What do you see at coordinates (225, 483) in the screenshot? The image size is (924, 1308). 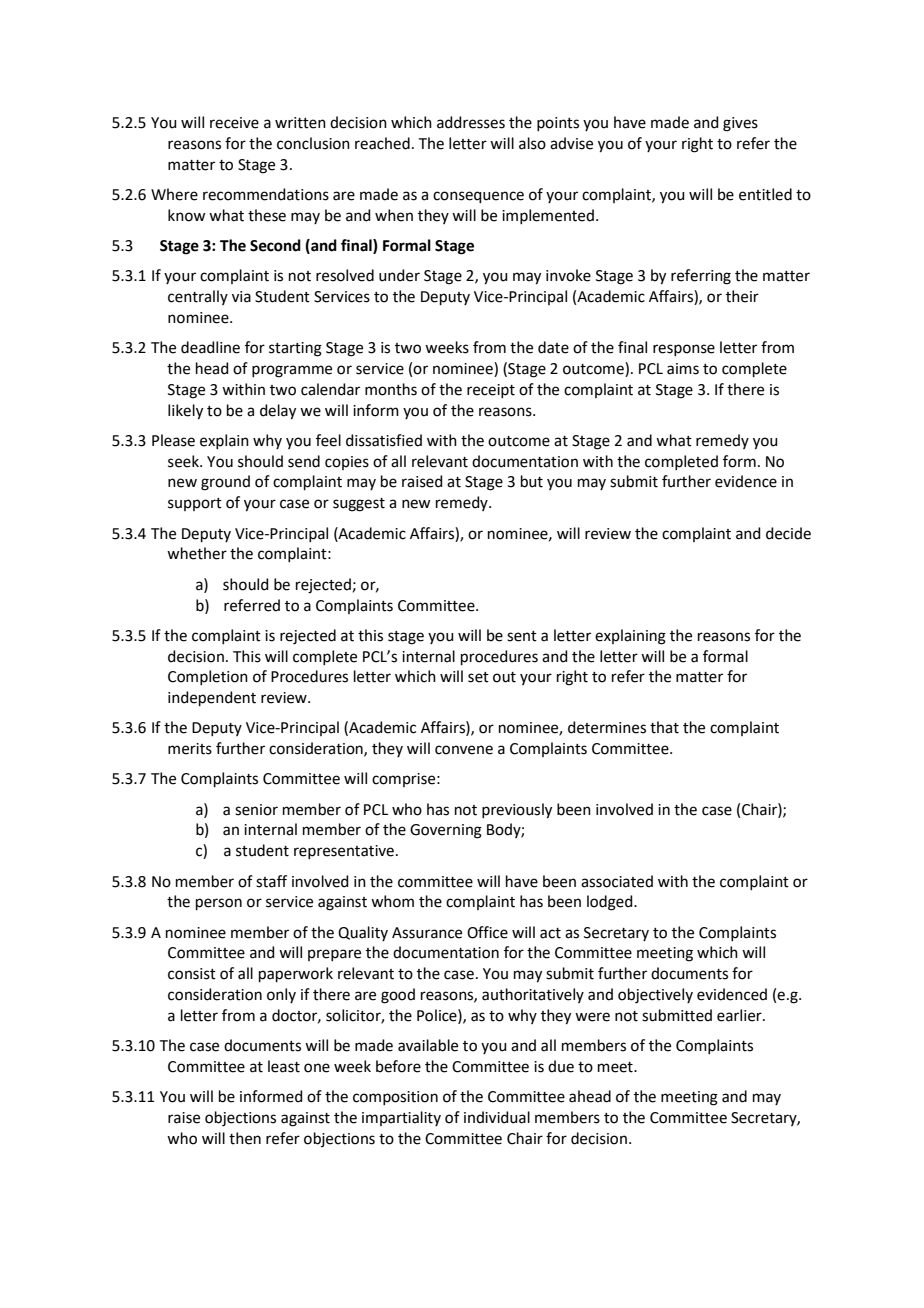 I see `ground` at bounding box center [225, 483].
